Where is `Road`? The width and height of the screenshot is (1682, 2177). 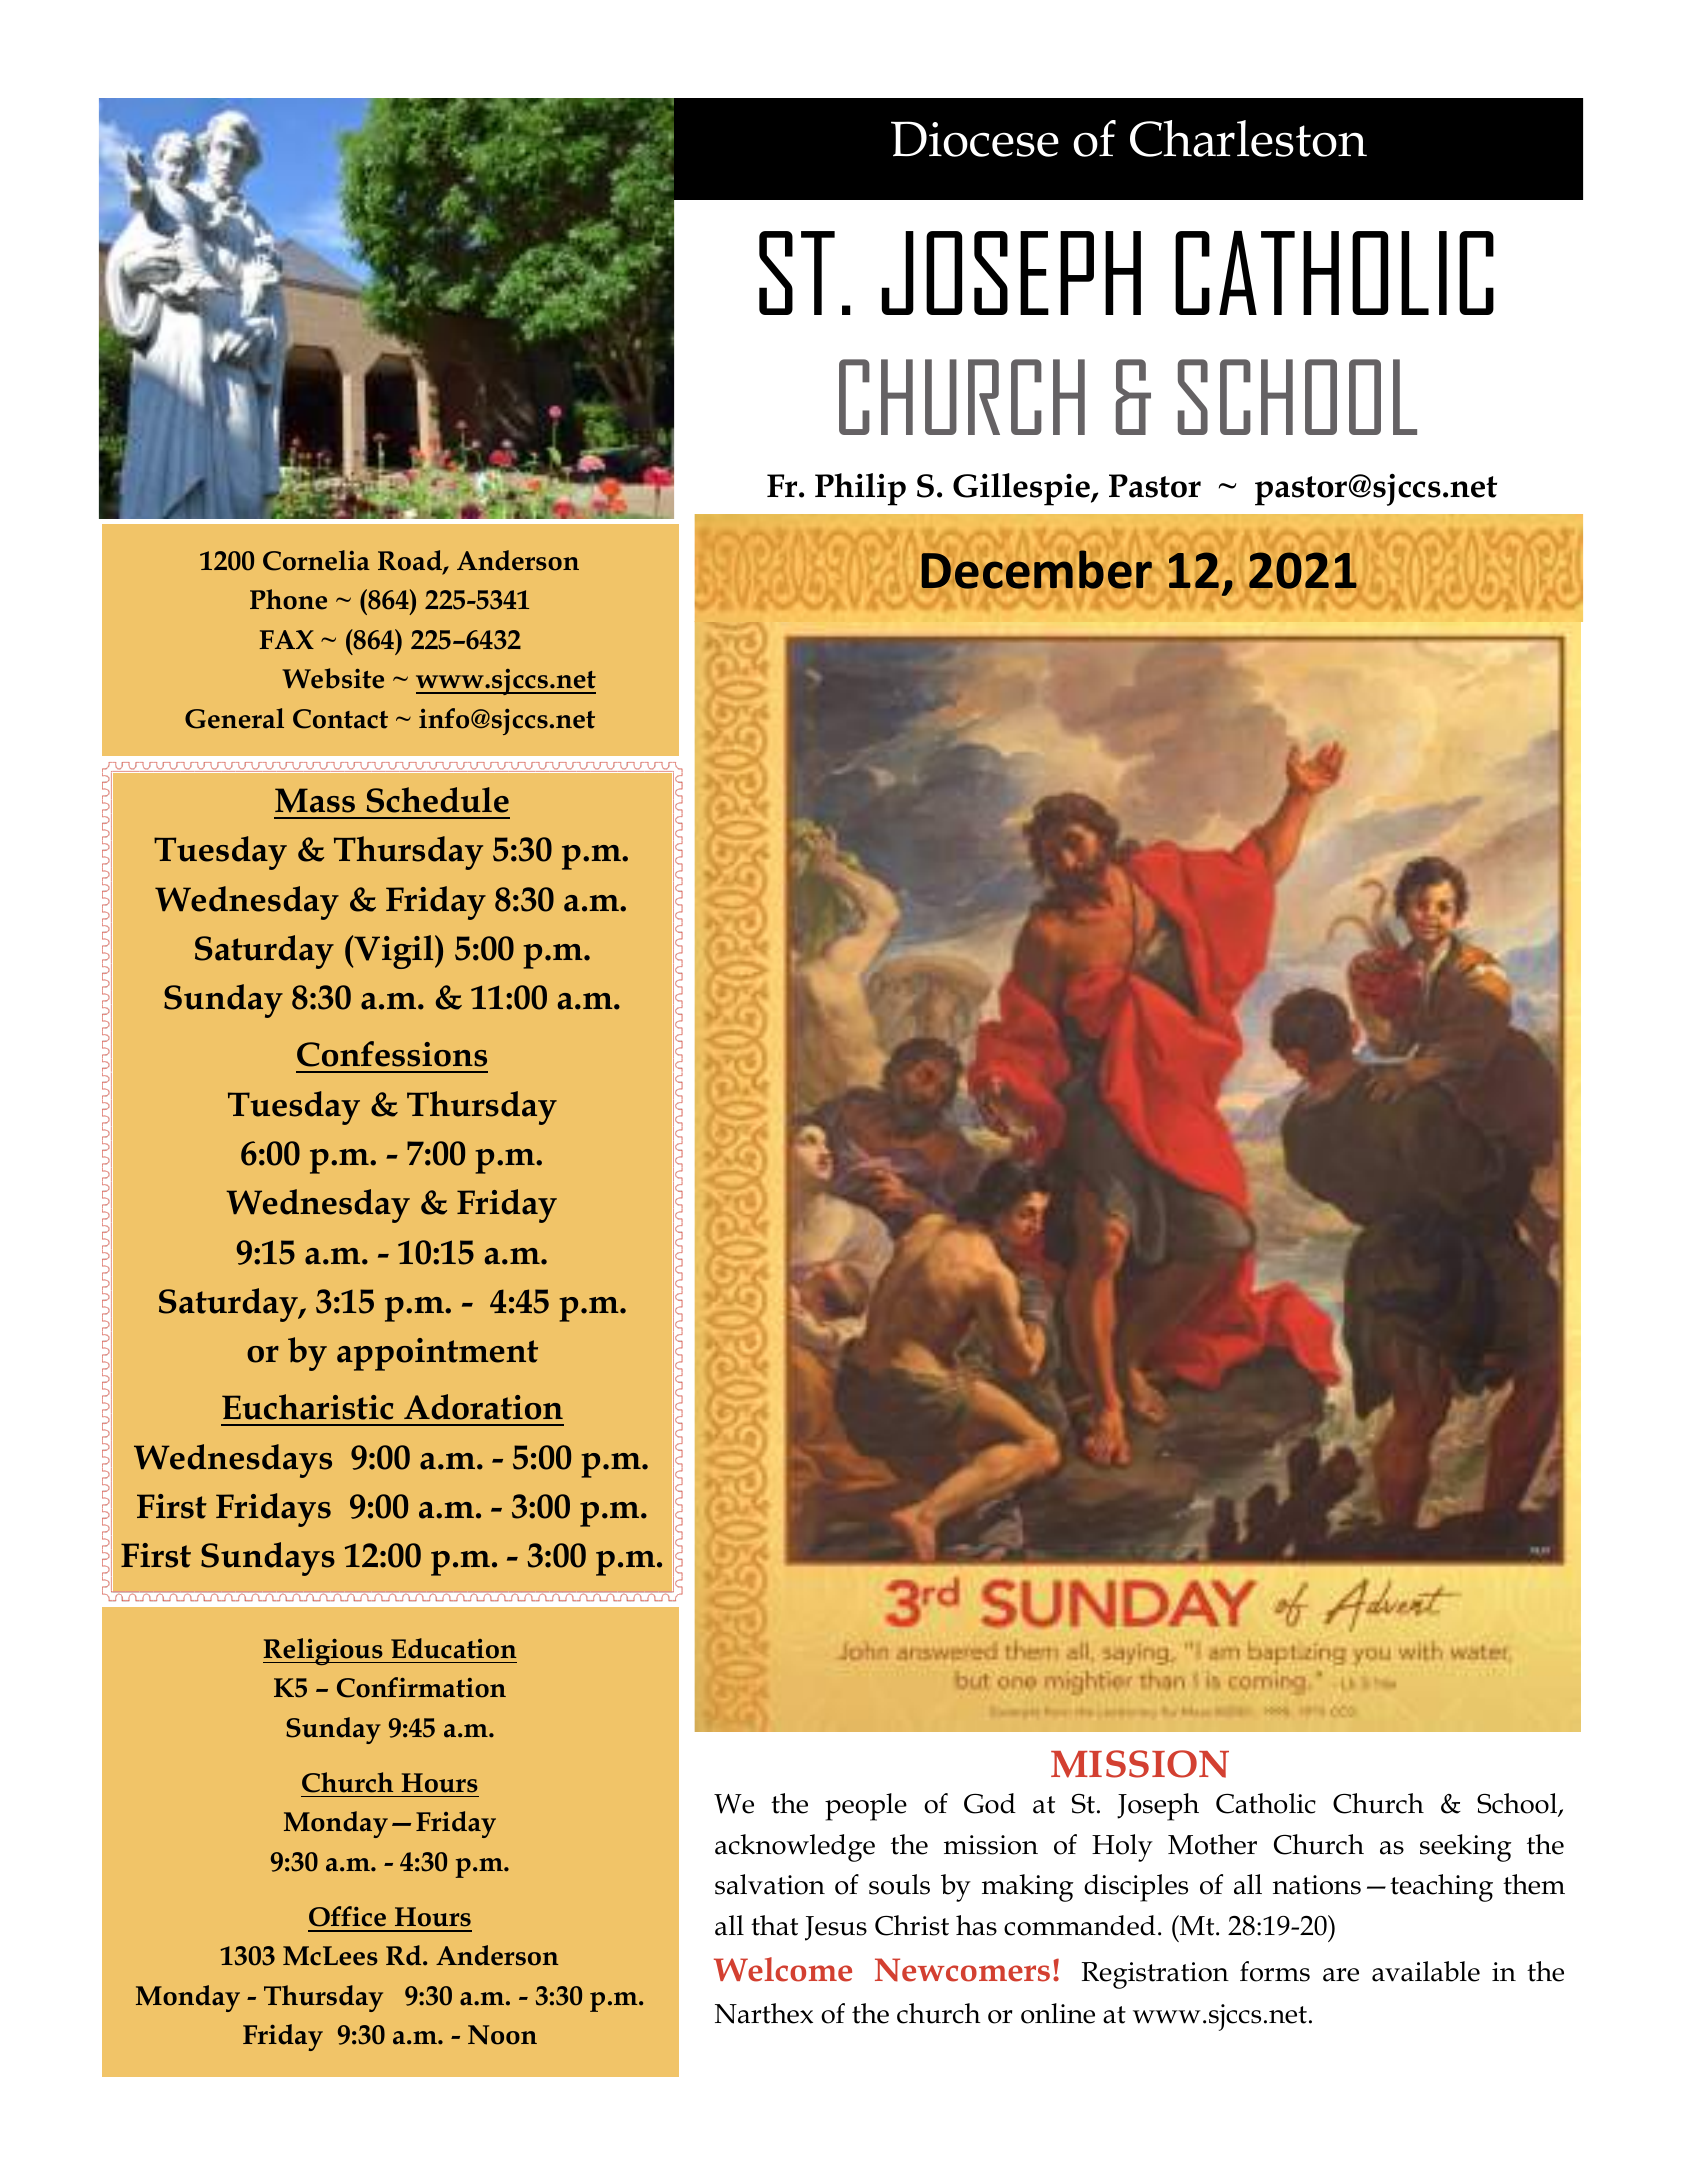
Road is located at coordinates (411, 561).
